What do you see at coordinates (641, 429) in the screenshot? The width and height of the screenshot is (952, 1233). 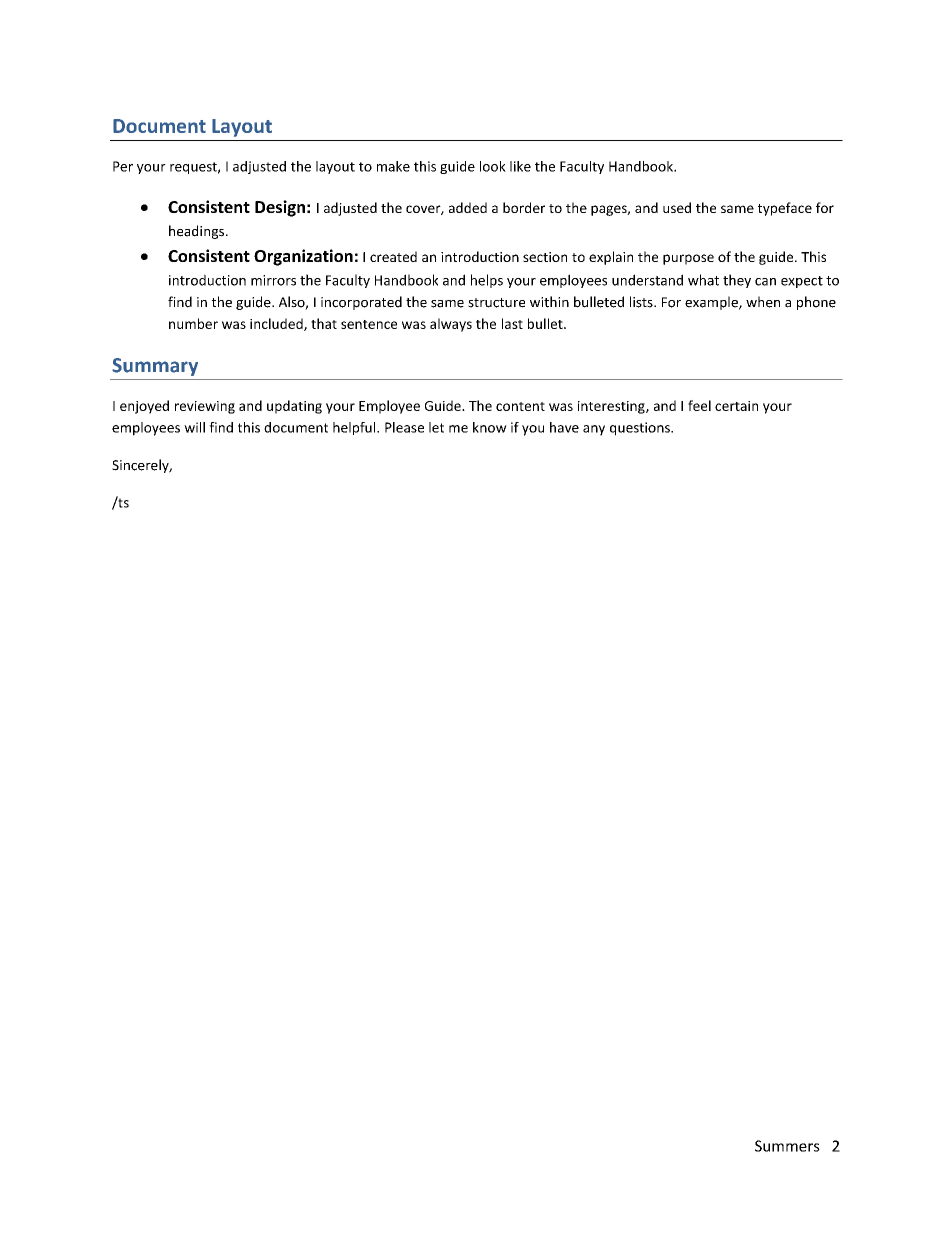 I see `questions` at bounding box center [641, 429].
